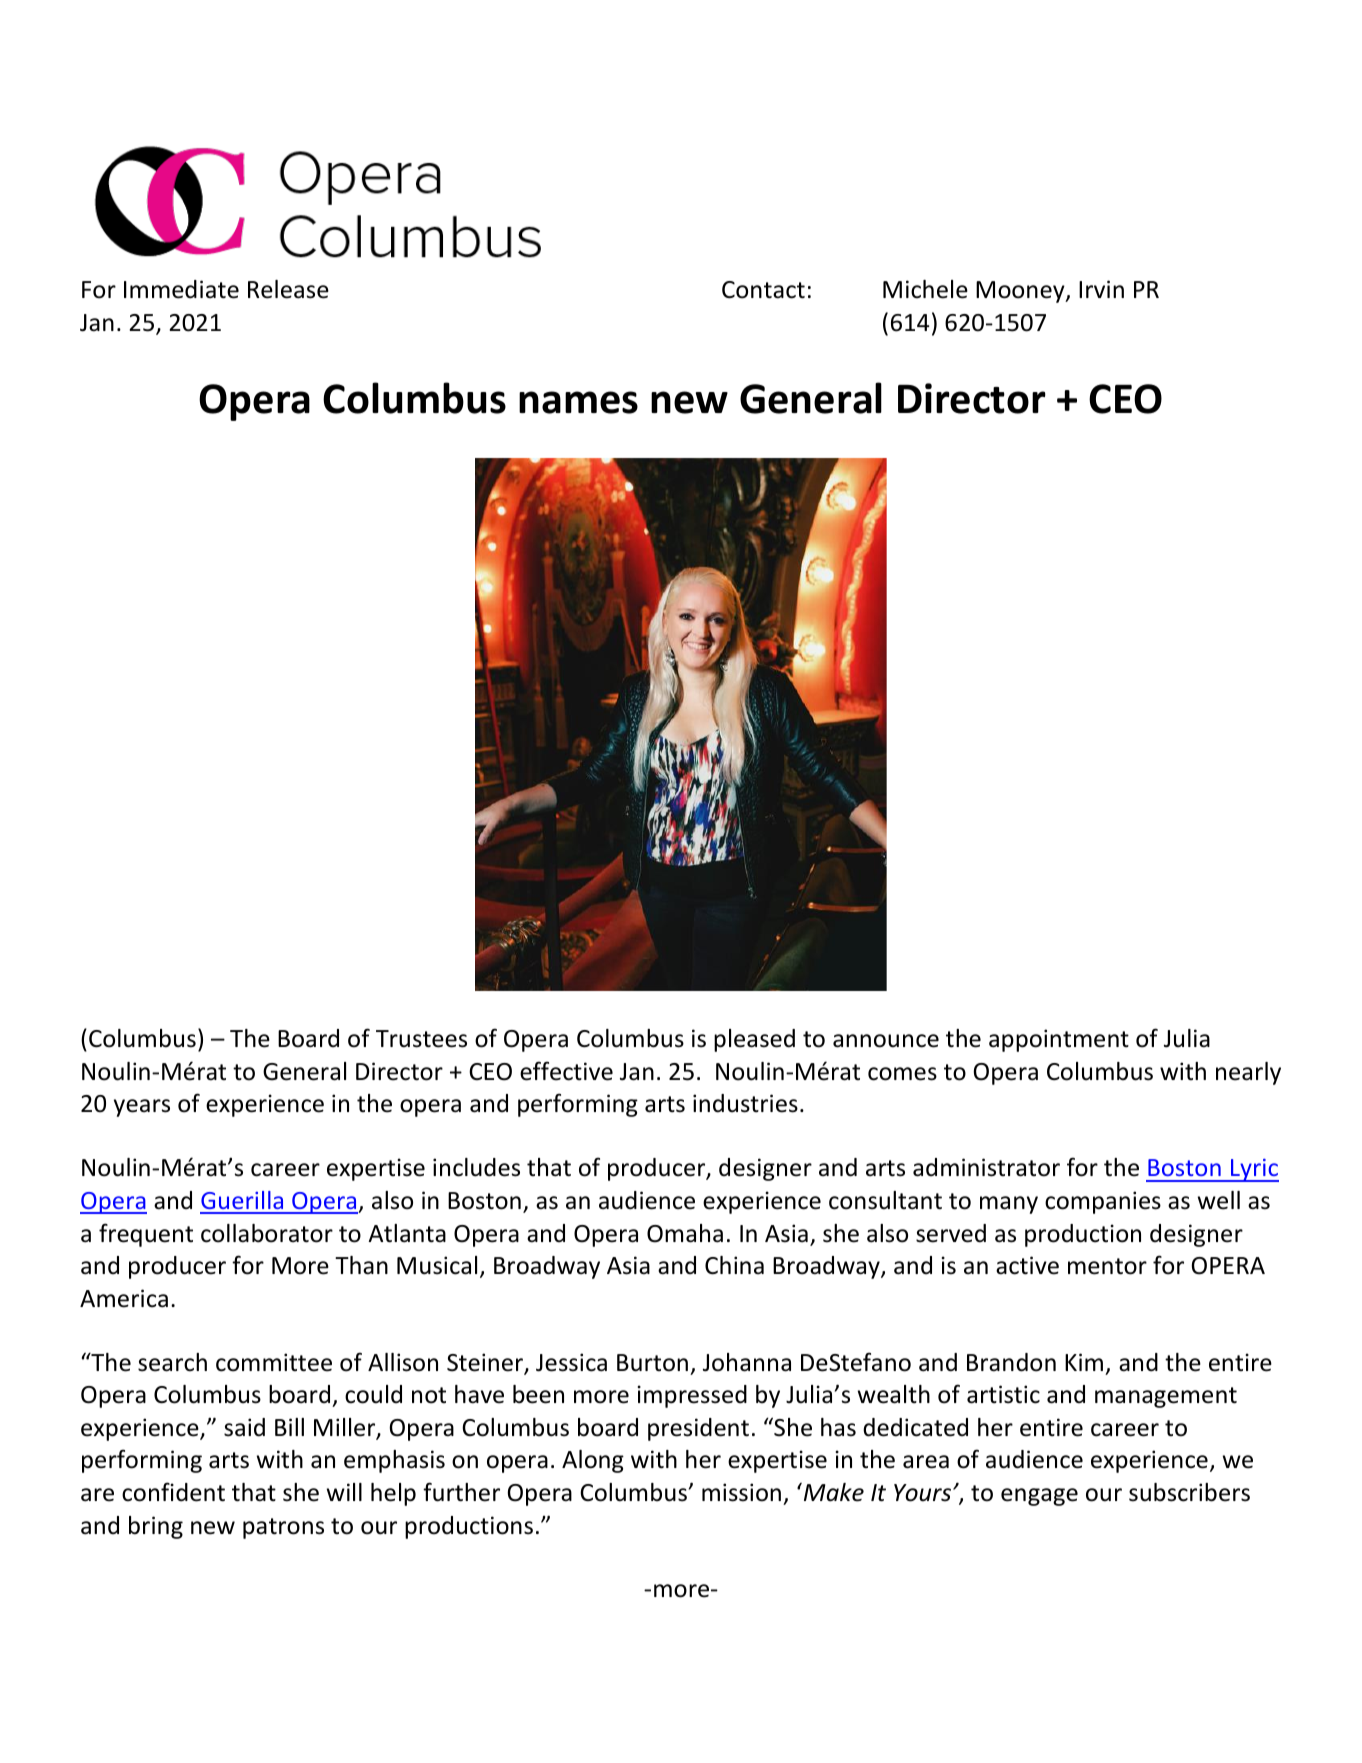 The image size is (1362, 1763). I want to click on years, so click(142, 1108).
